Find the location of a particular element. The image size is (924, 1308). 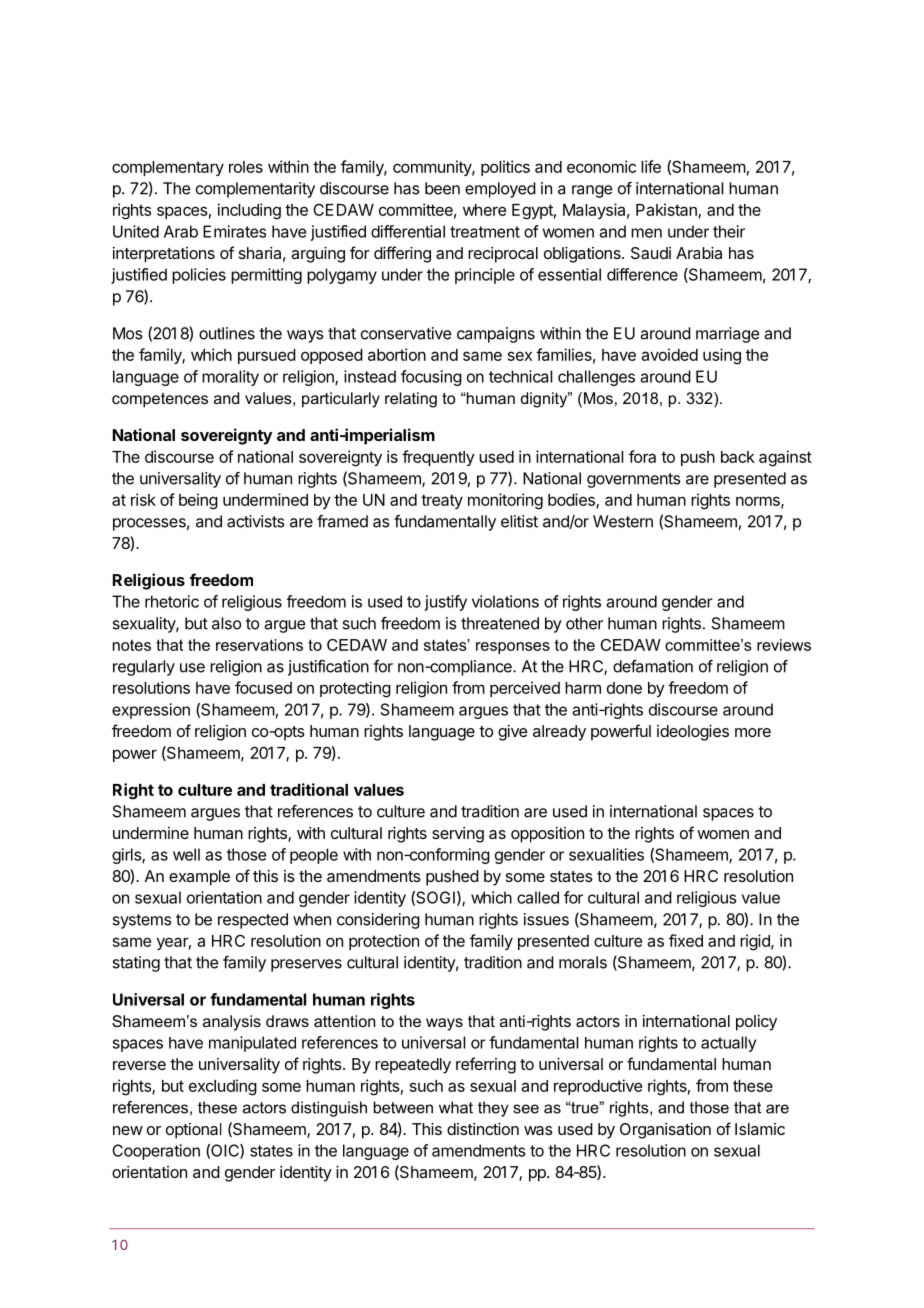

including is located at coordinates (249, 211).
